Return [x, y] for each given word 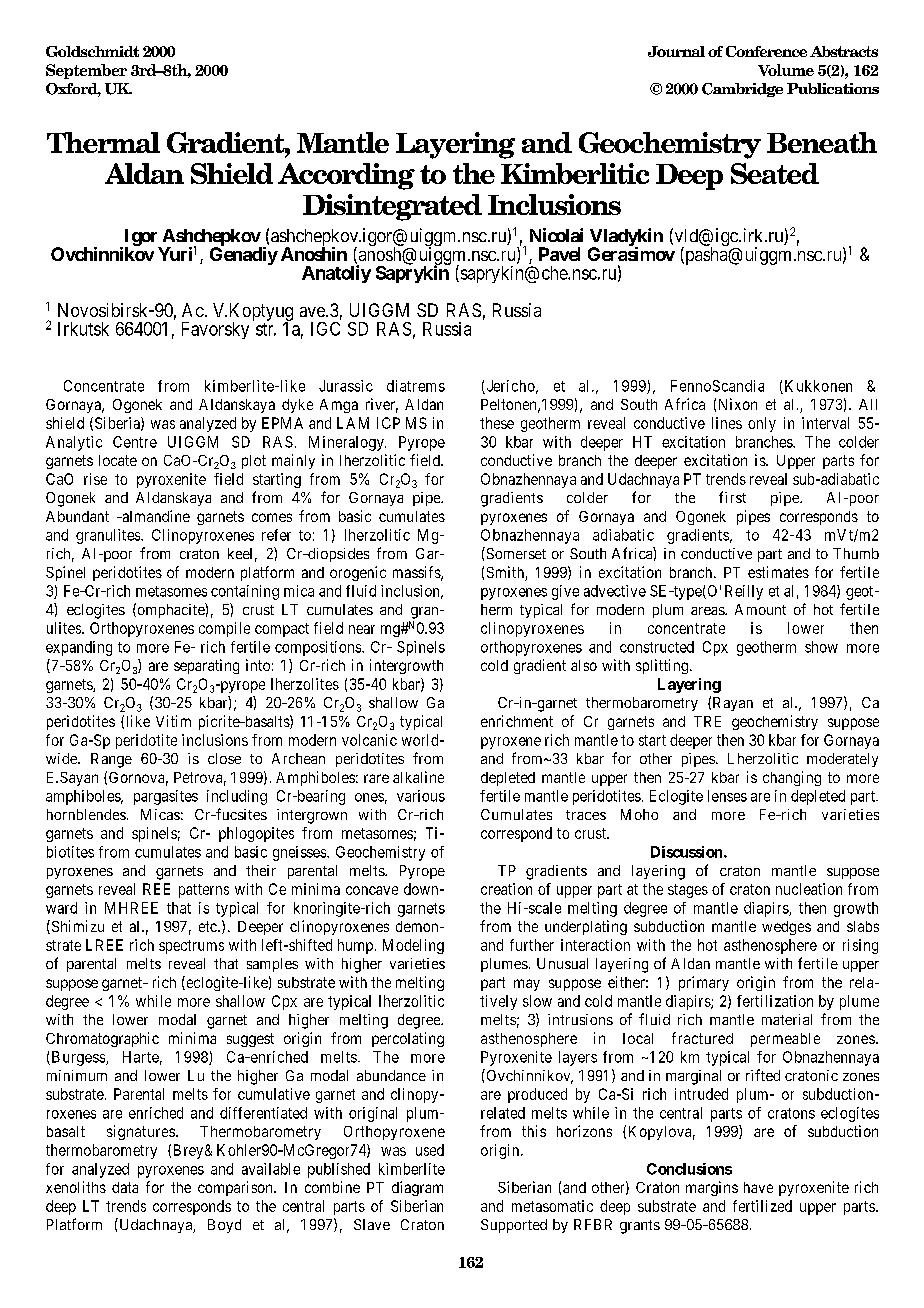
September [86, 71]
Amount [760, 609]
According [346, 176]
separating [206, 666]
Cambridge [742, 90]
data [125, 1187]
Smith [506, 573]
